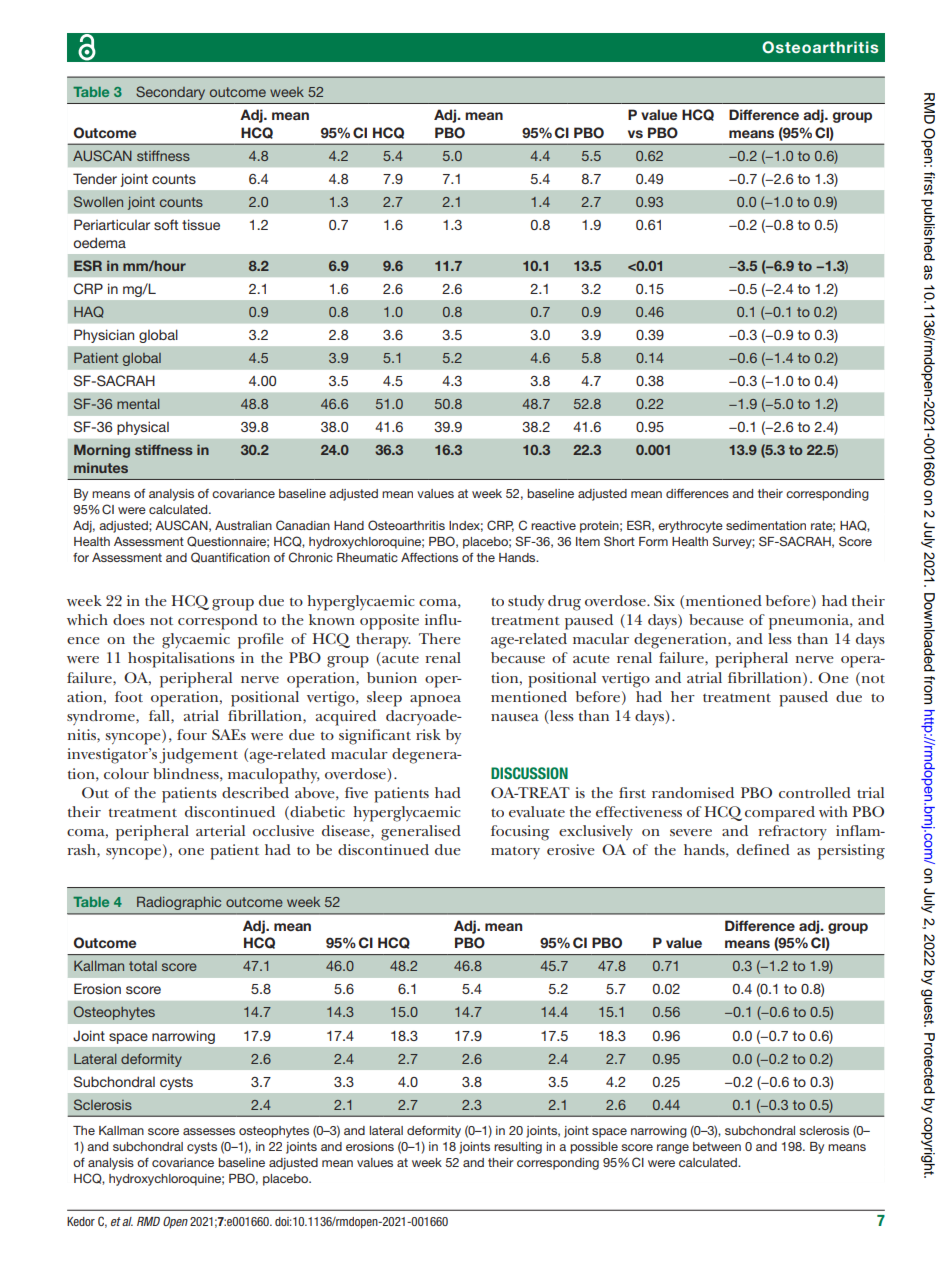  I want to click on between, so click(717, 1146).
